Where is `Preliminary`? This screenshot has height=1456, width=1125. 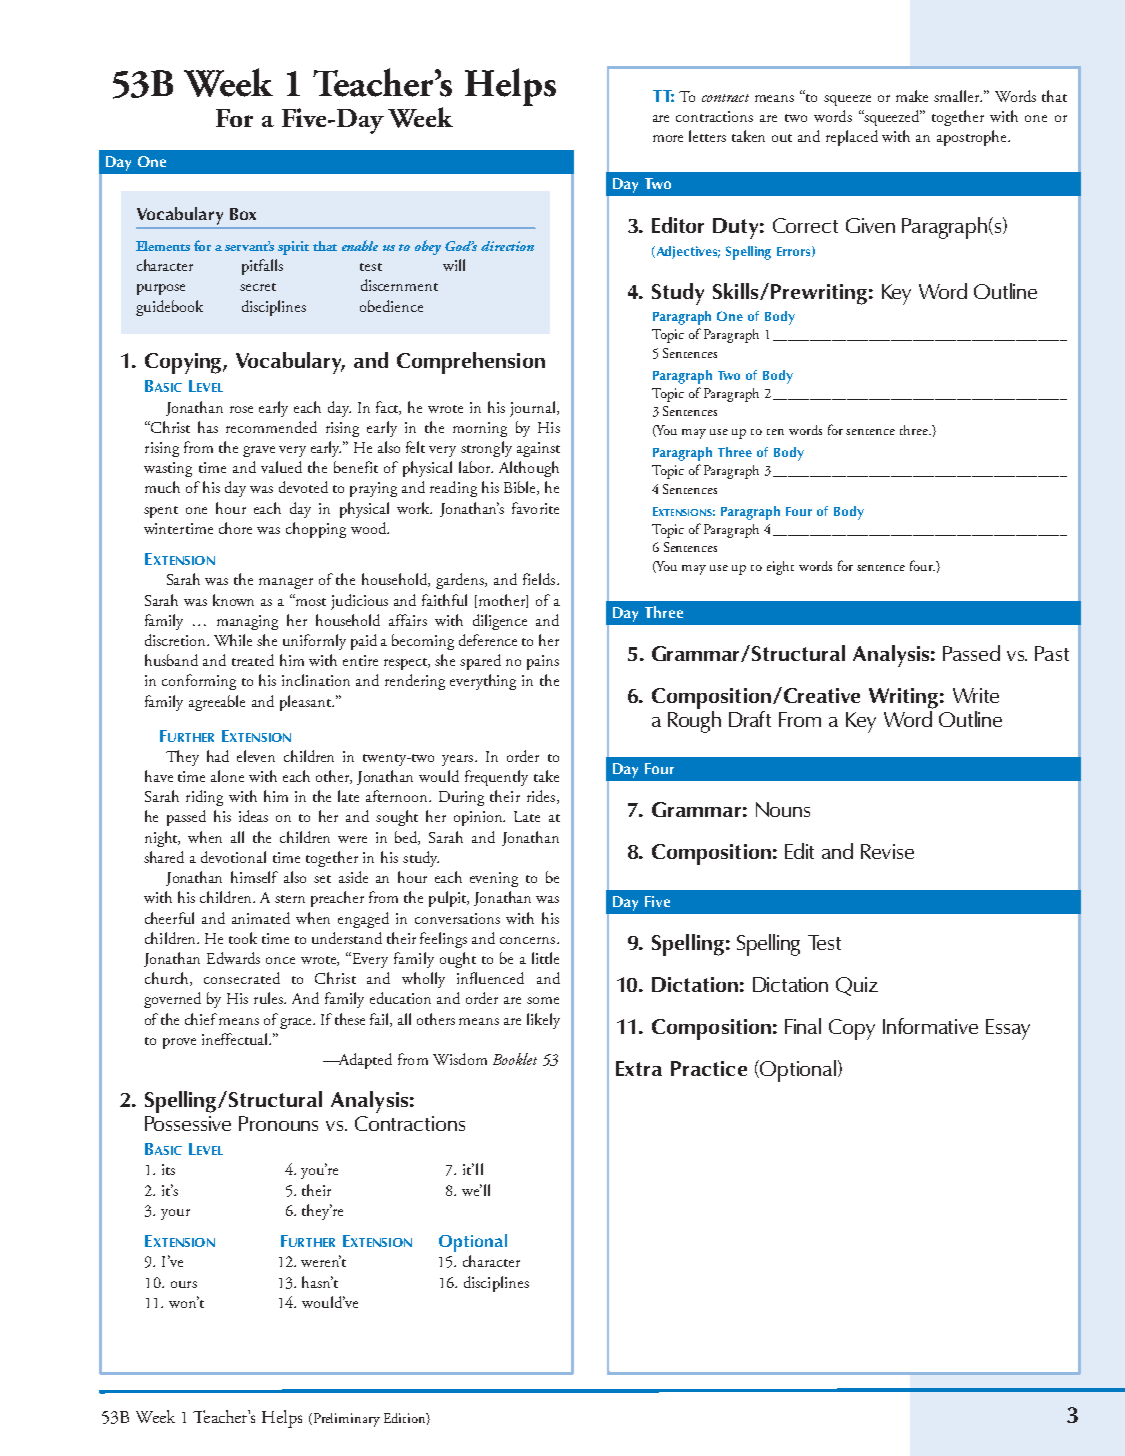 Preliminary is located at coordinates (345, 1420).
